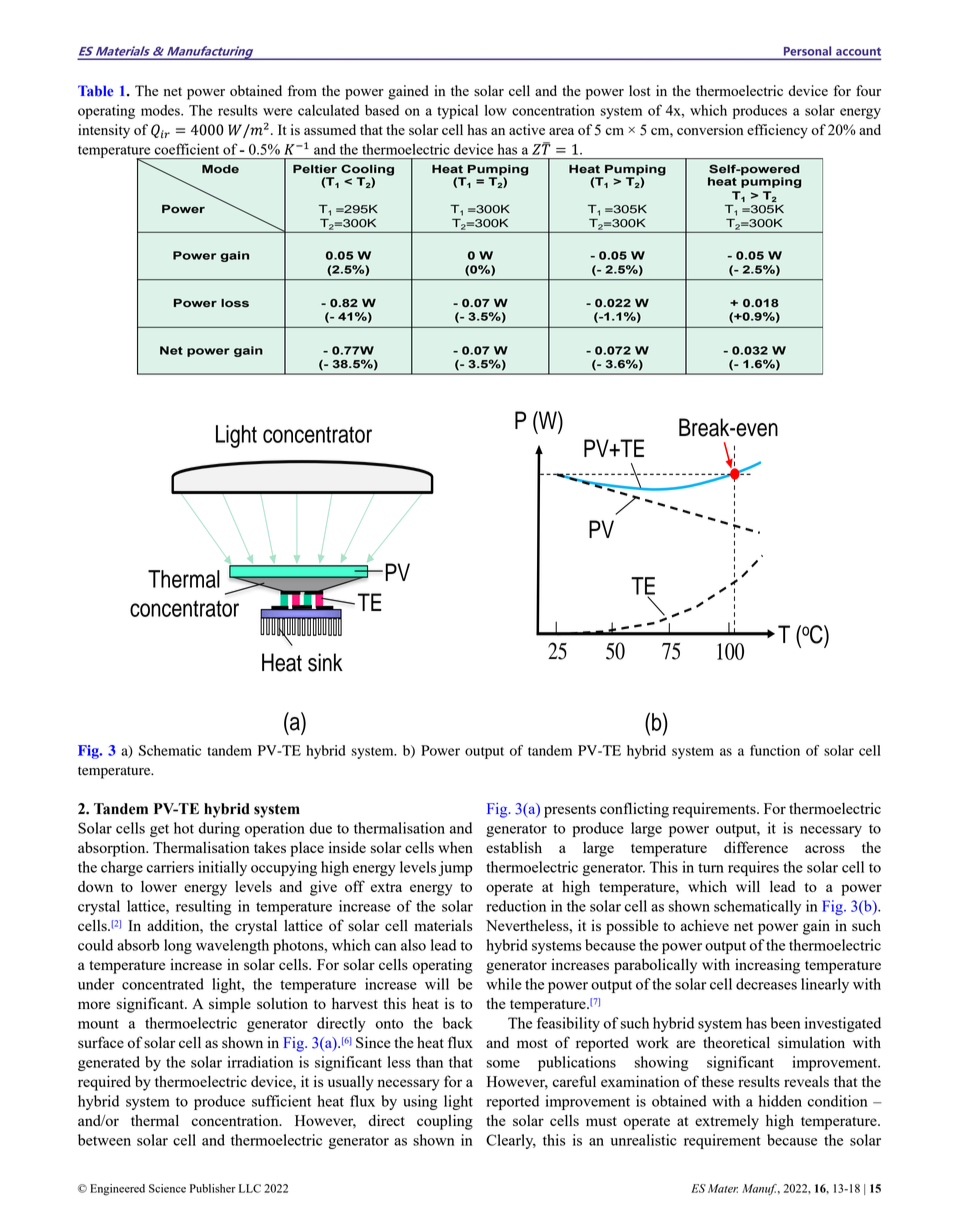 Image resolution: width=959 pixels, height=1232 pixels. Describe the element at coordinates (511, 1141) in the page. I see `Clearly` at that location.
